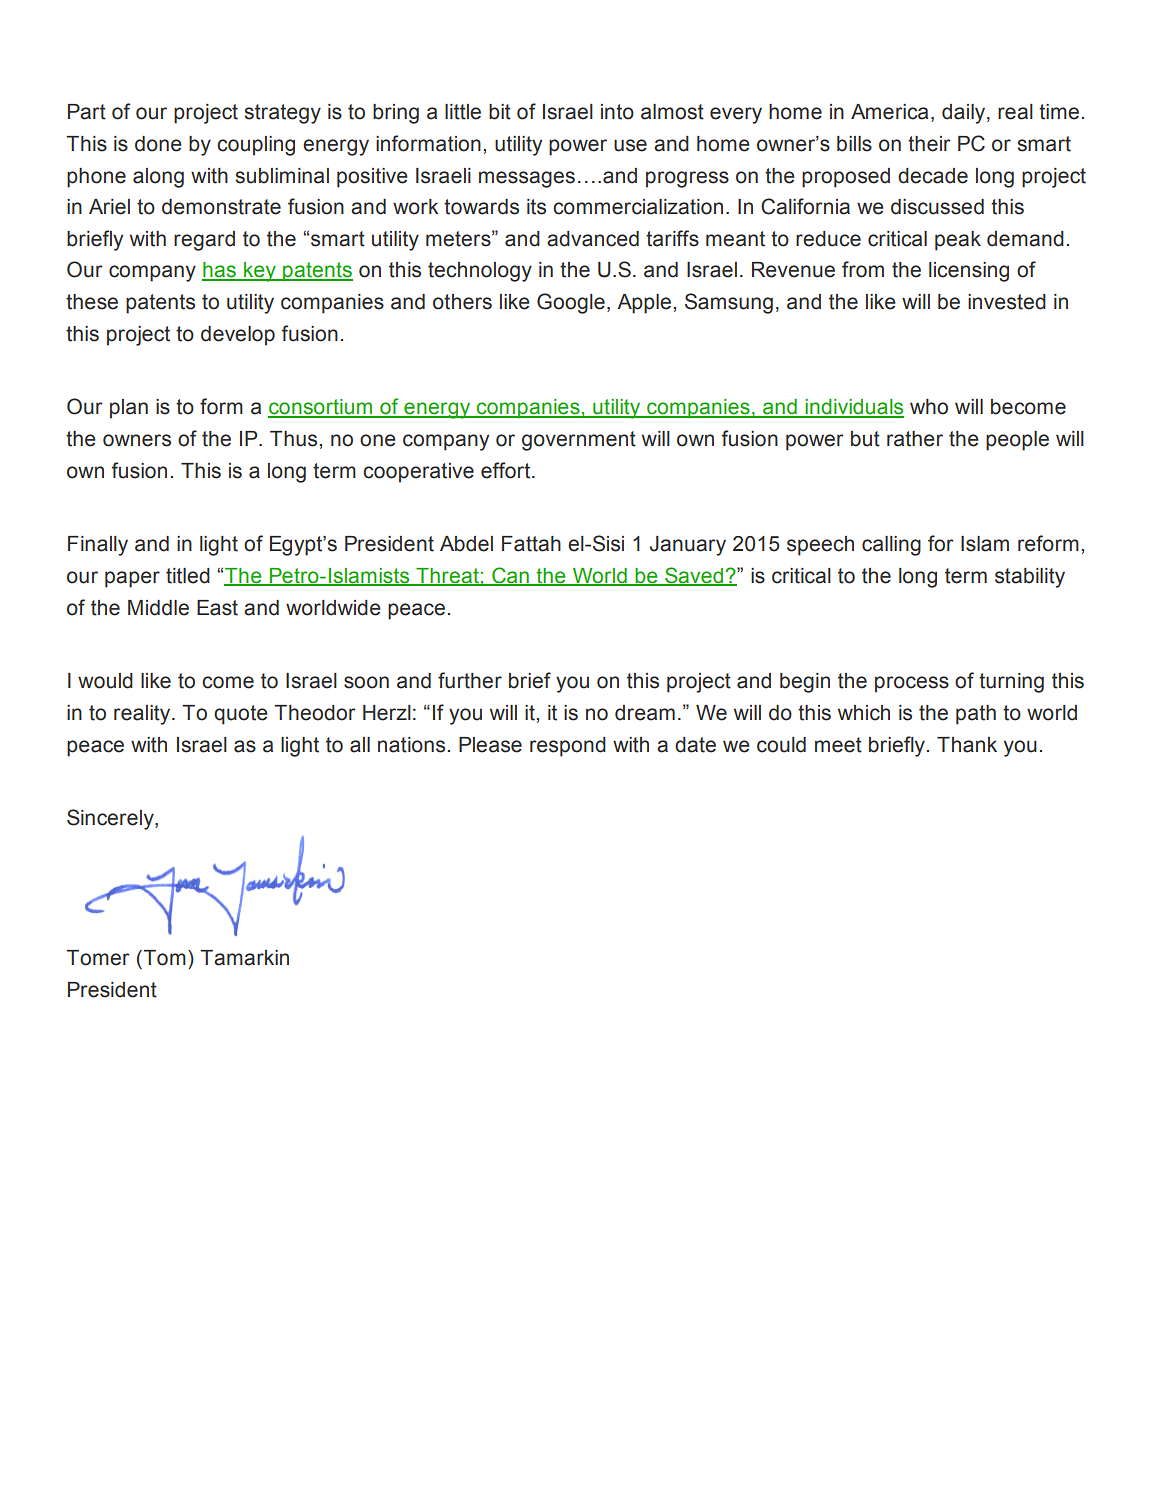  Describe the element at coordinates (188, 576) in the image. I see `titled` at that location.
